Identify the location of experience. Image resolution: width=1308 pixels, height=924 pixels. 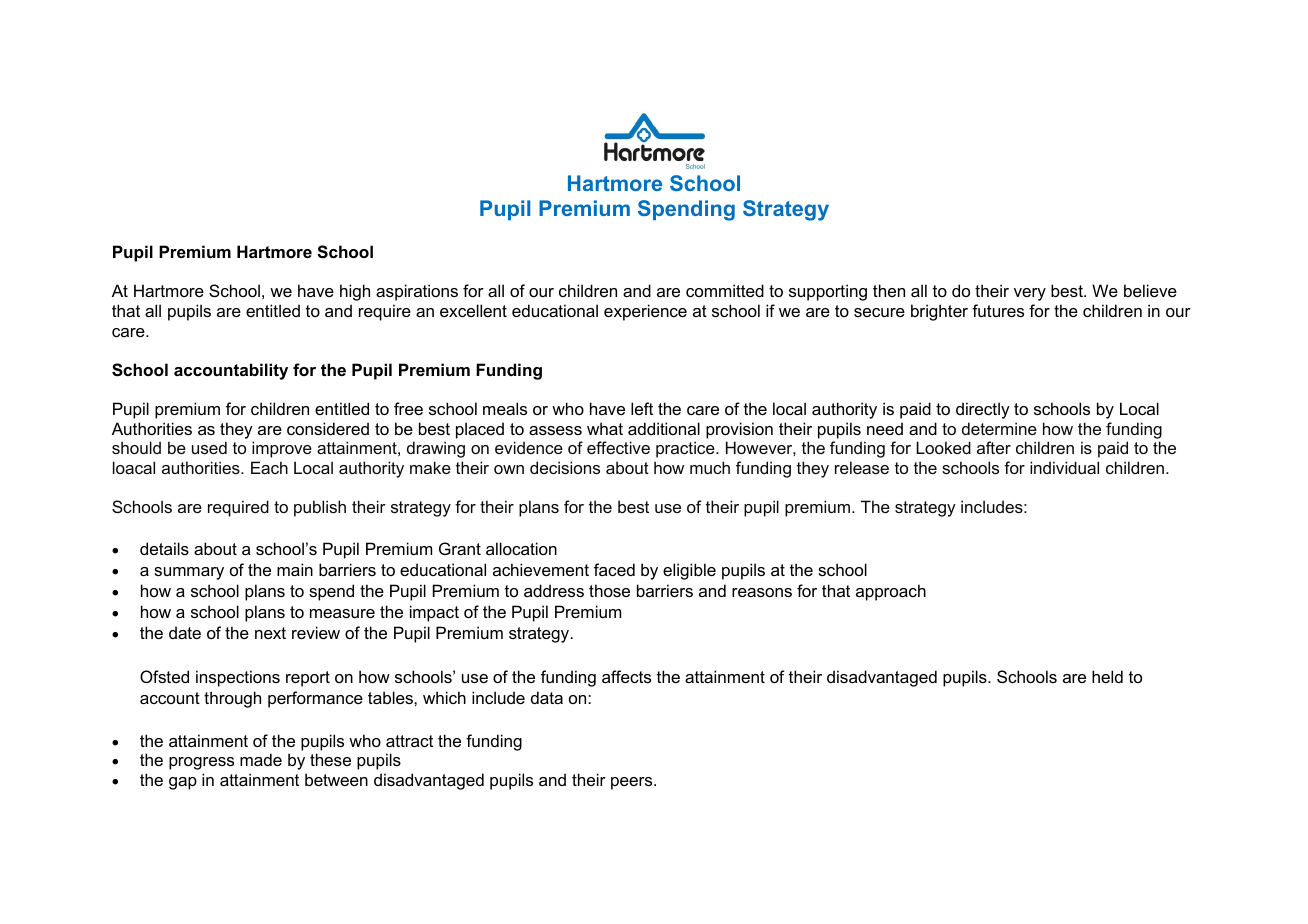
(645, 312).
